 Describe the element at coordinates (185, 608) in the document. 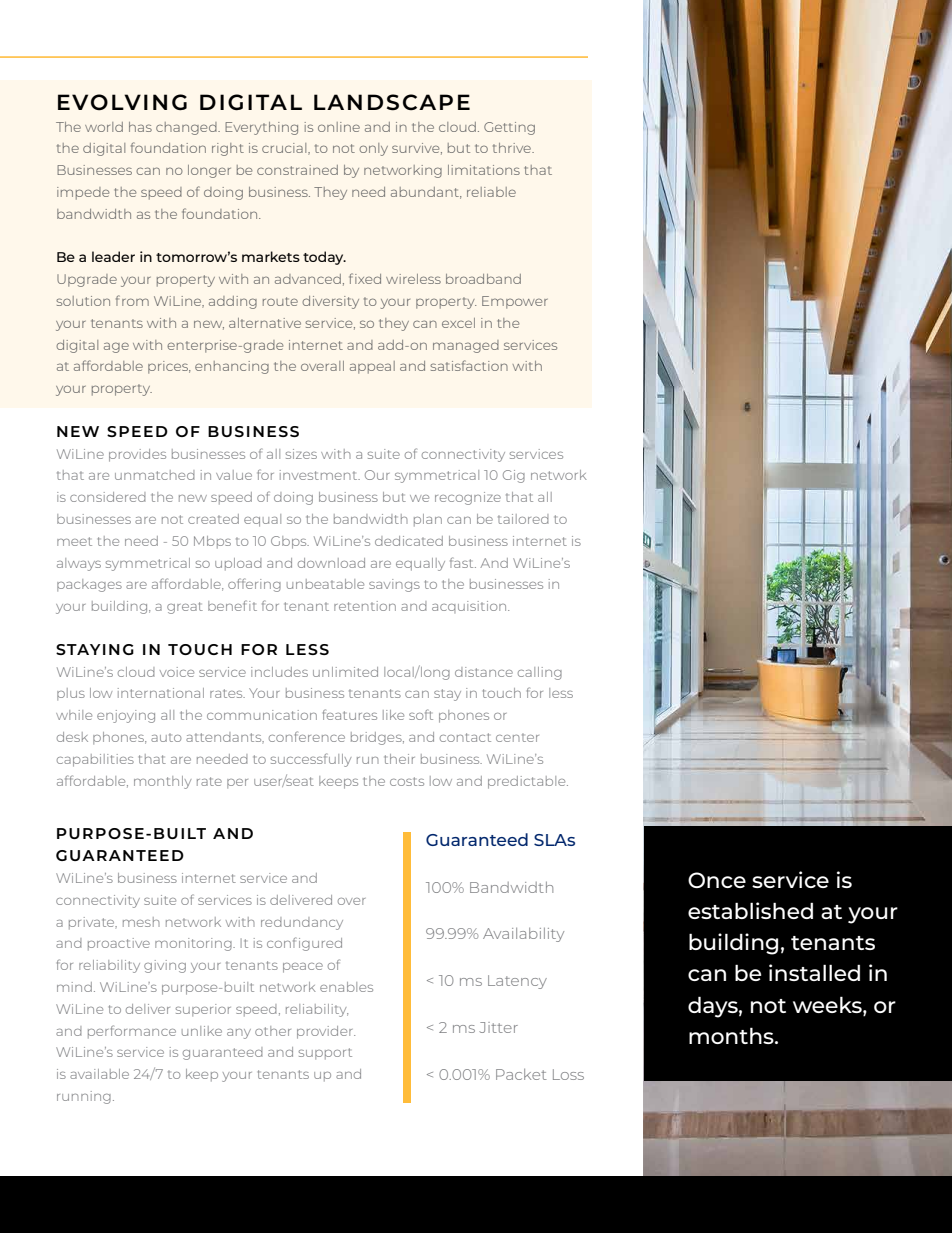

I see `great` at that location.
